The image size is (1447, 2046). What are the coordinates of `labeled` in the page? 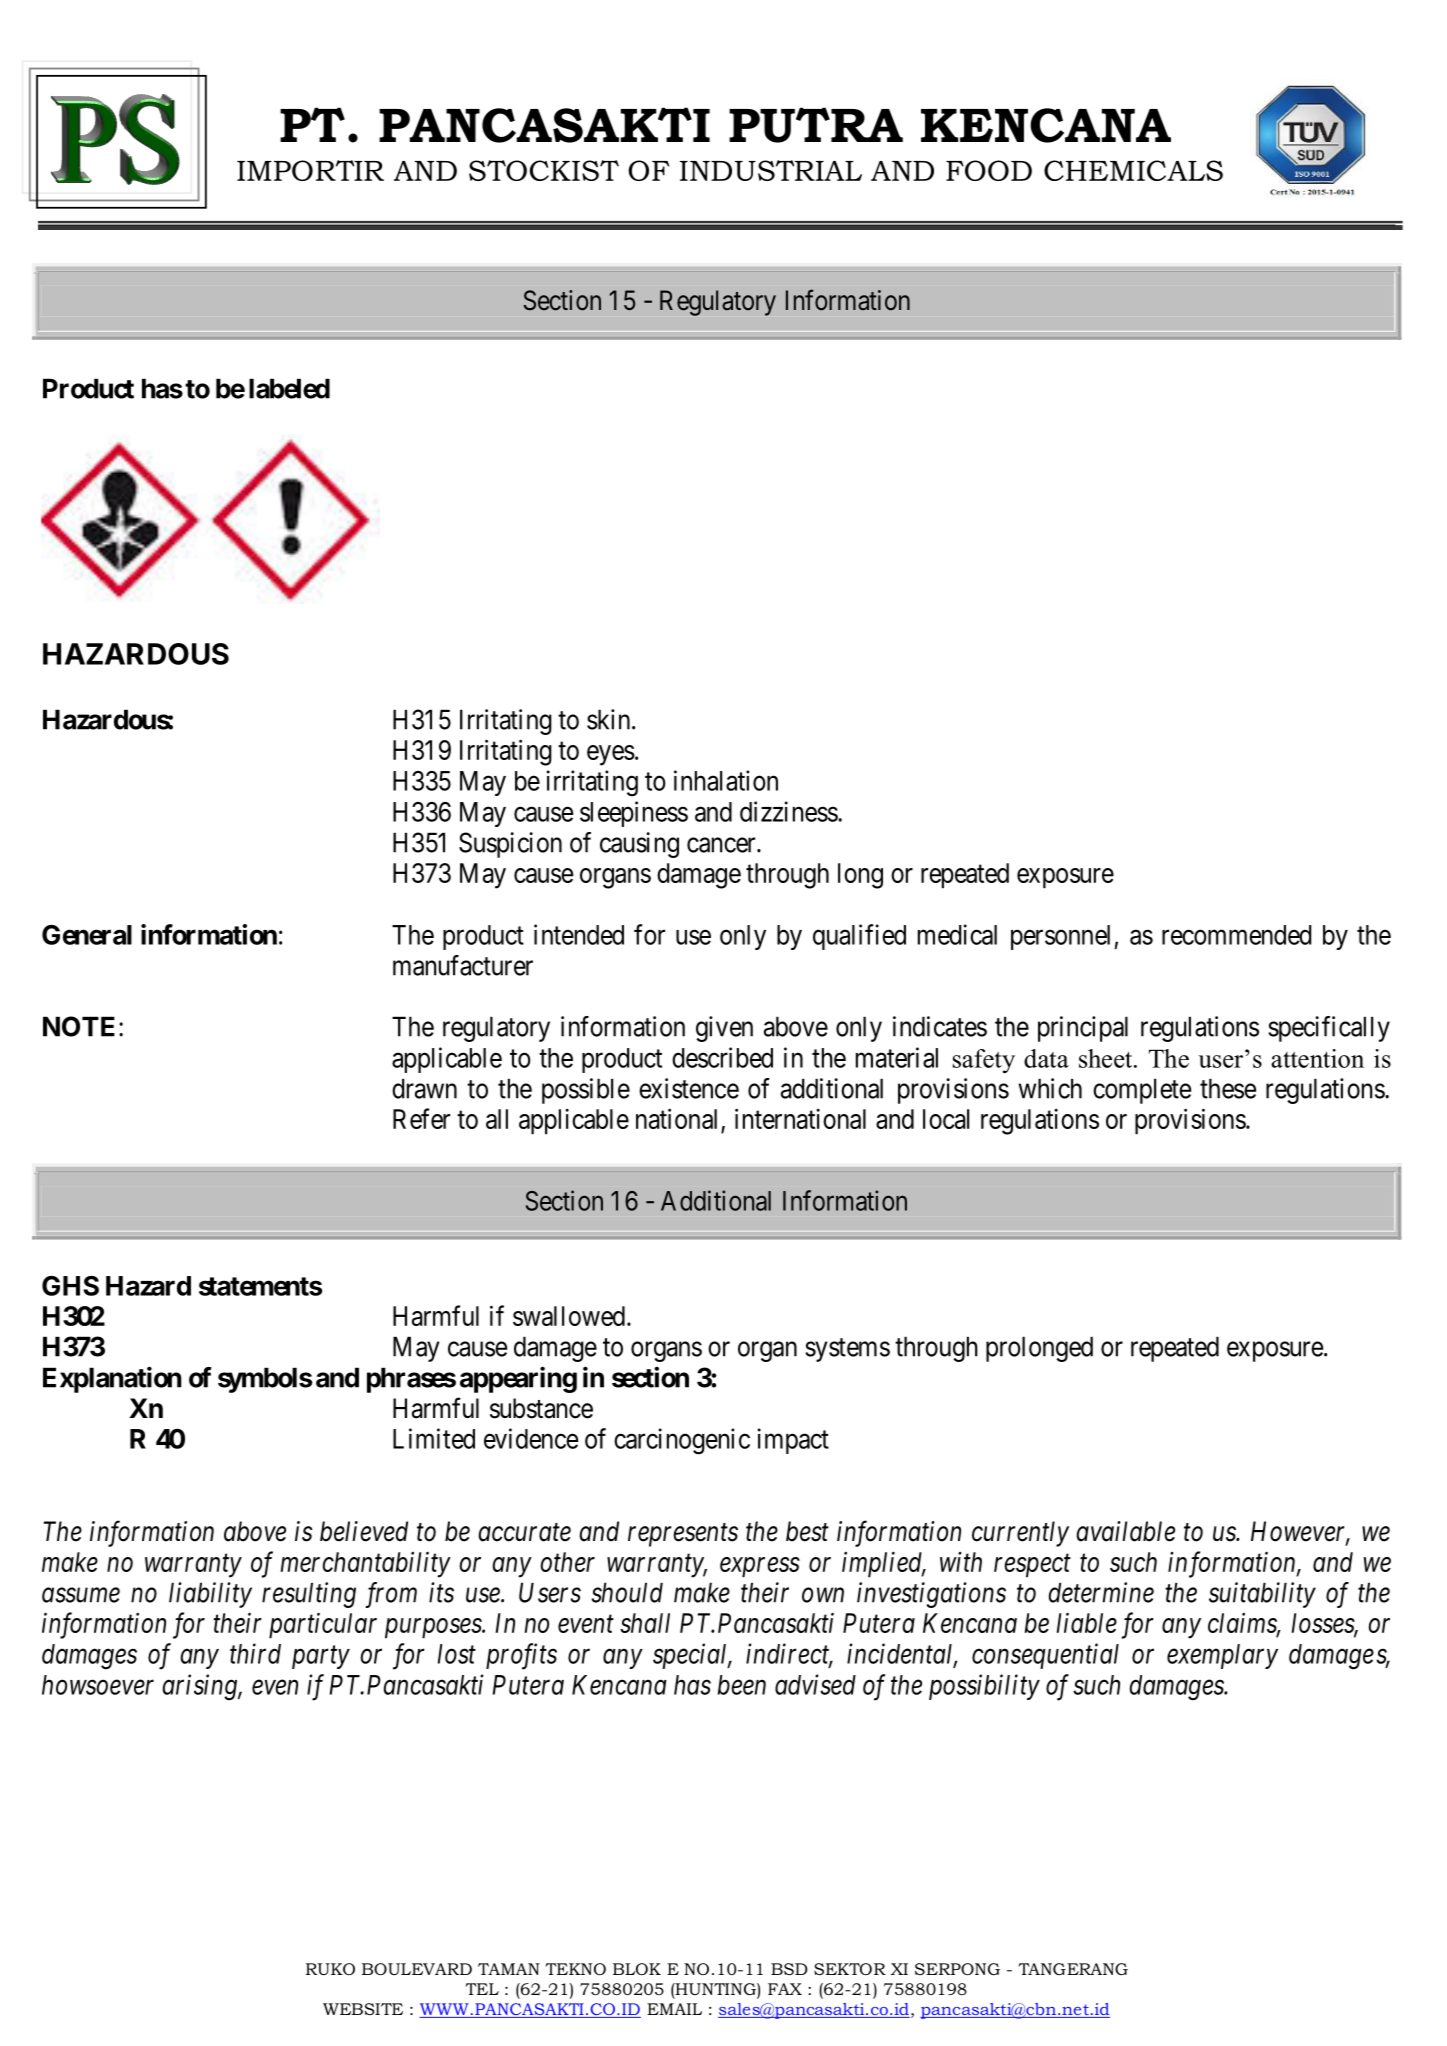 It's located at (289, 388).
